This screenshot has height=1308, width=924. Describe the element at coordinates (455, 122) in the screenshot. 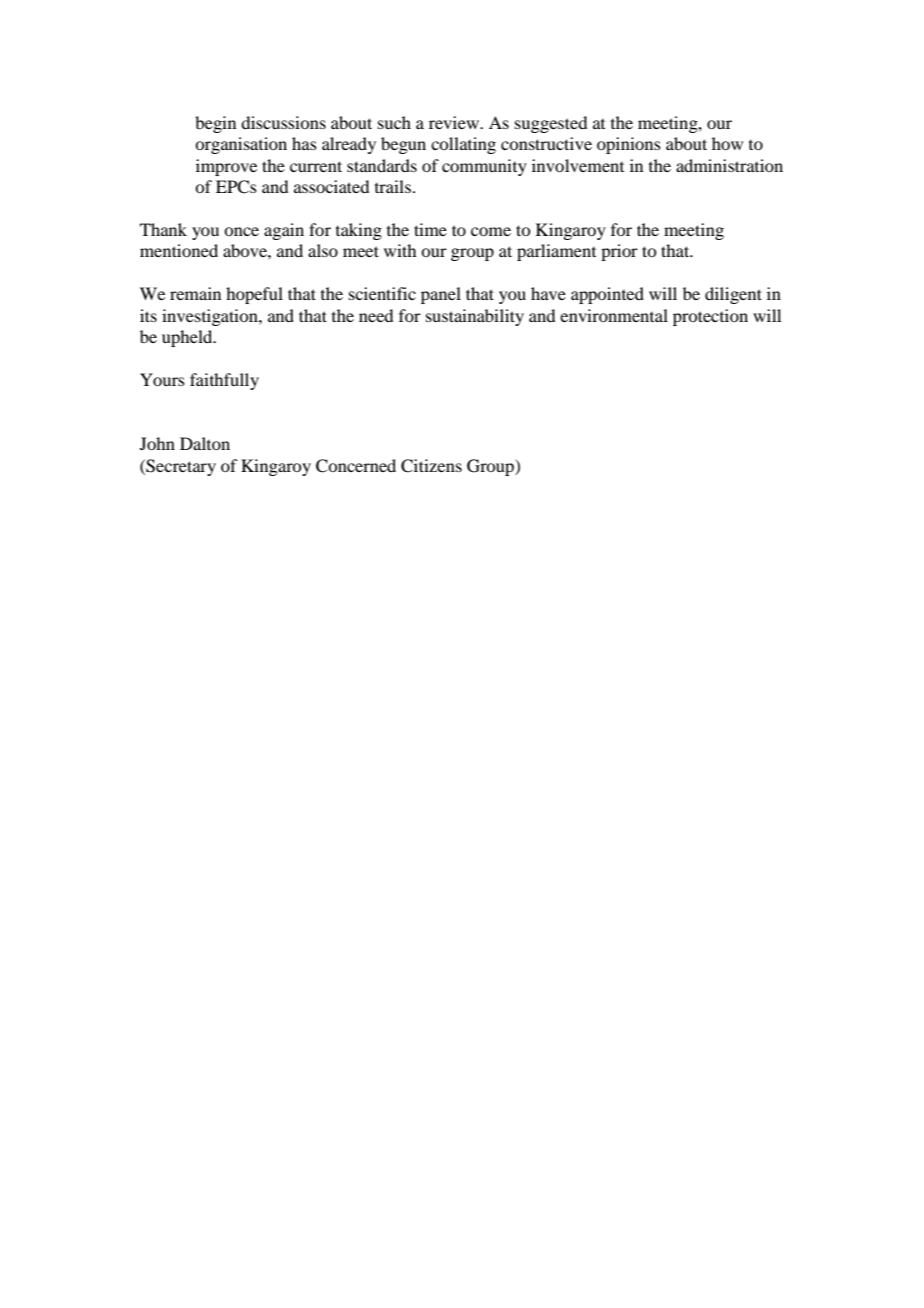

I see `review` at that location.
